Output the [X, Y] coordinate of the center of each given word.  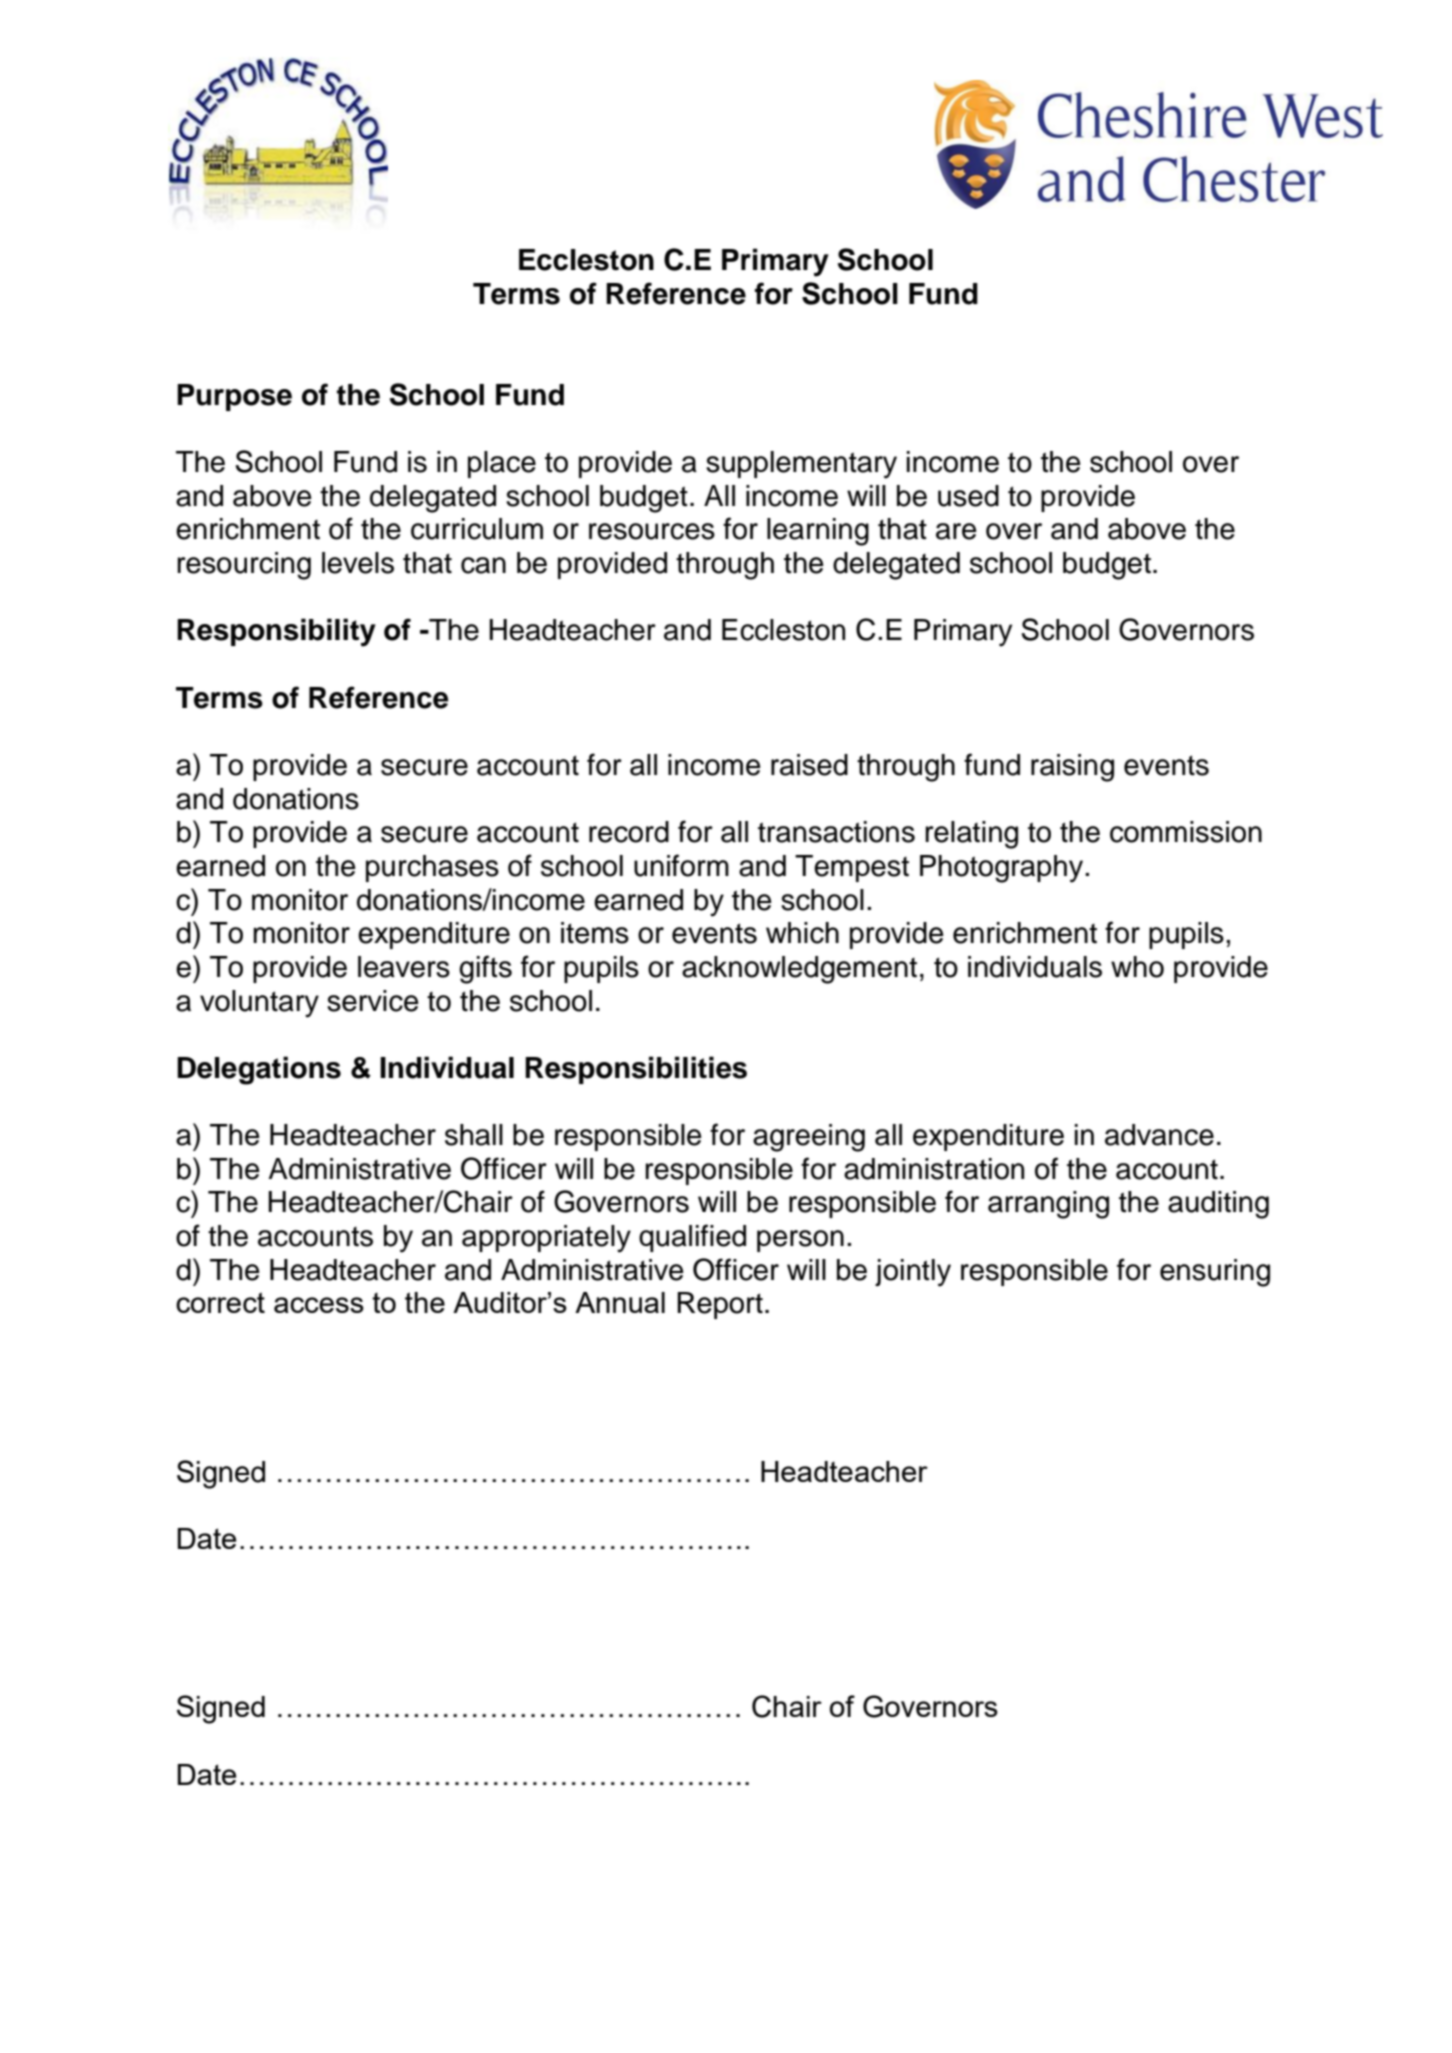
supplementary [801, 465]
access [319, 1305]
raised [809, 765]
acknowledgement [799, 970]
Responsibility [276, 632]
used [968, 496]
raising [1072, 768]
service [373, 1001]
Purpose [234, 397]
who [1137, 967]
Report [720, 1305]
